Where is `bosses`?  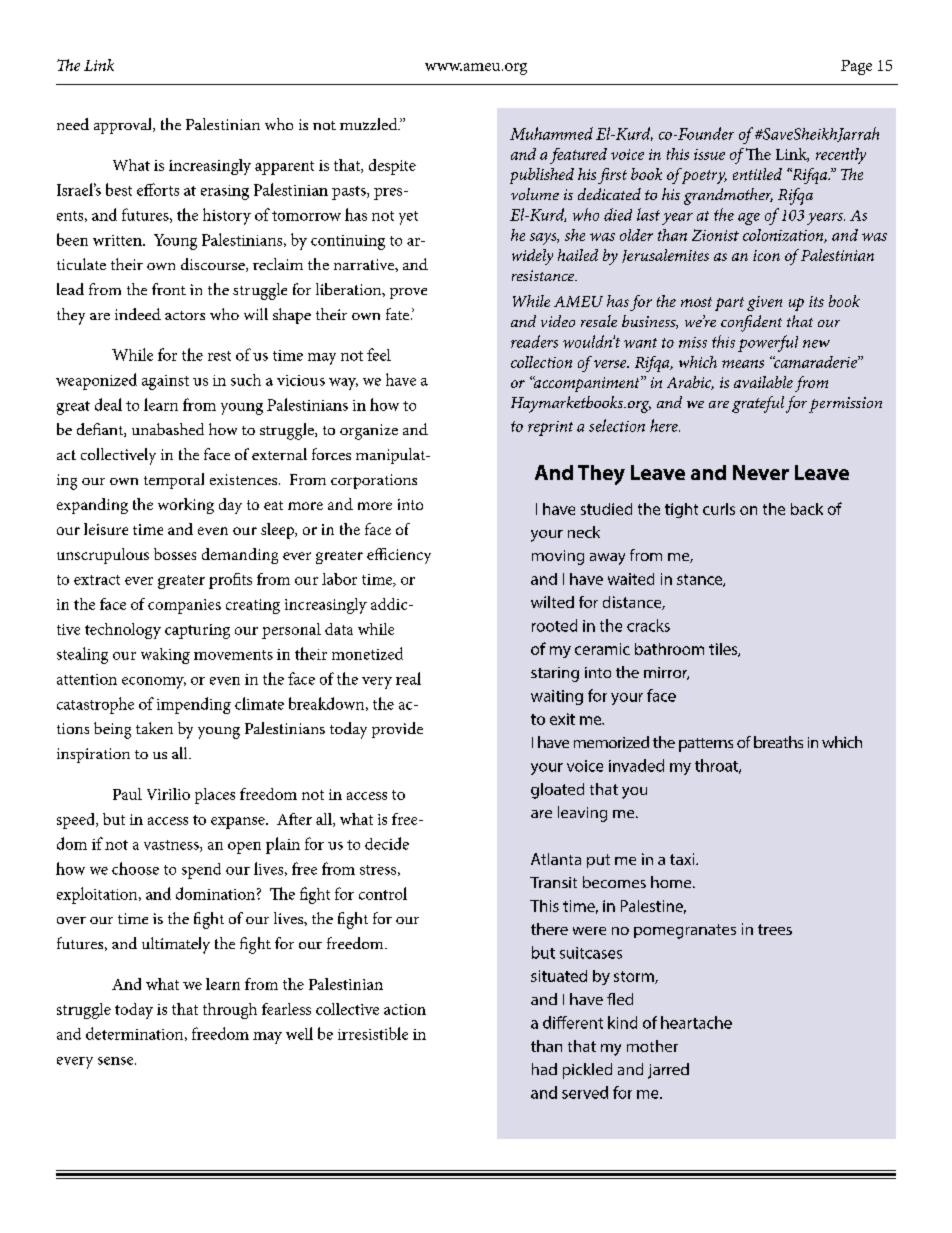 bosses is located at coordinates (175, 554).
